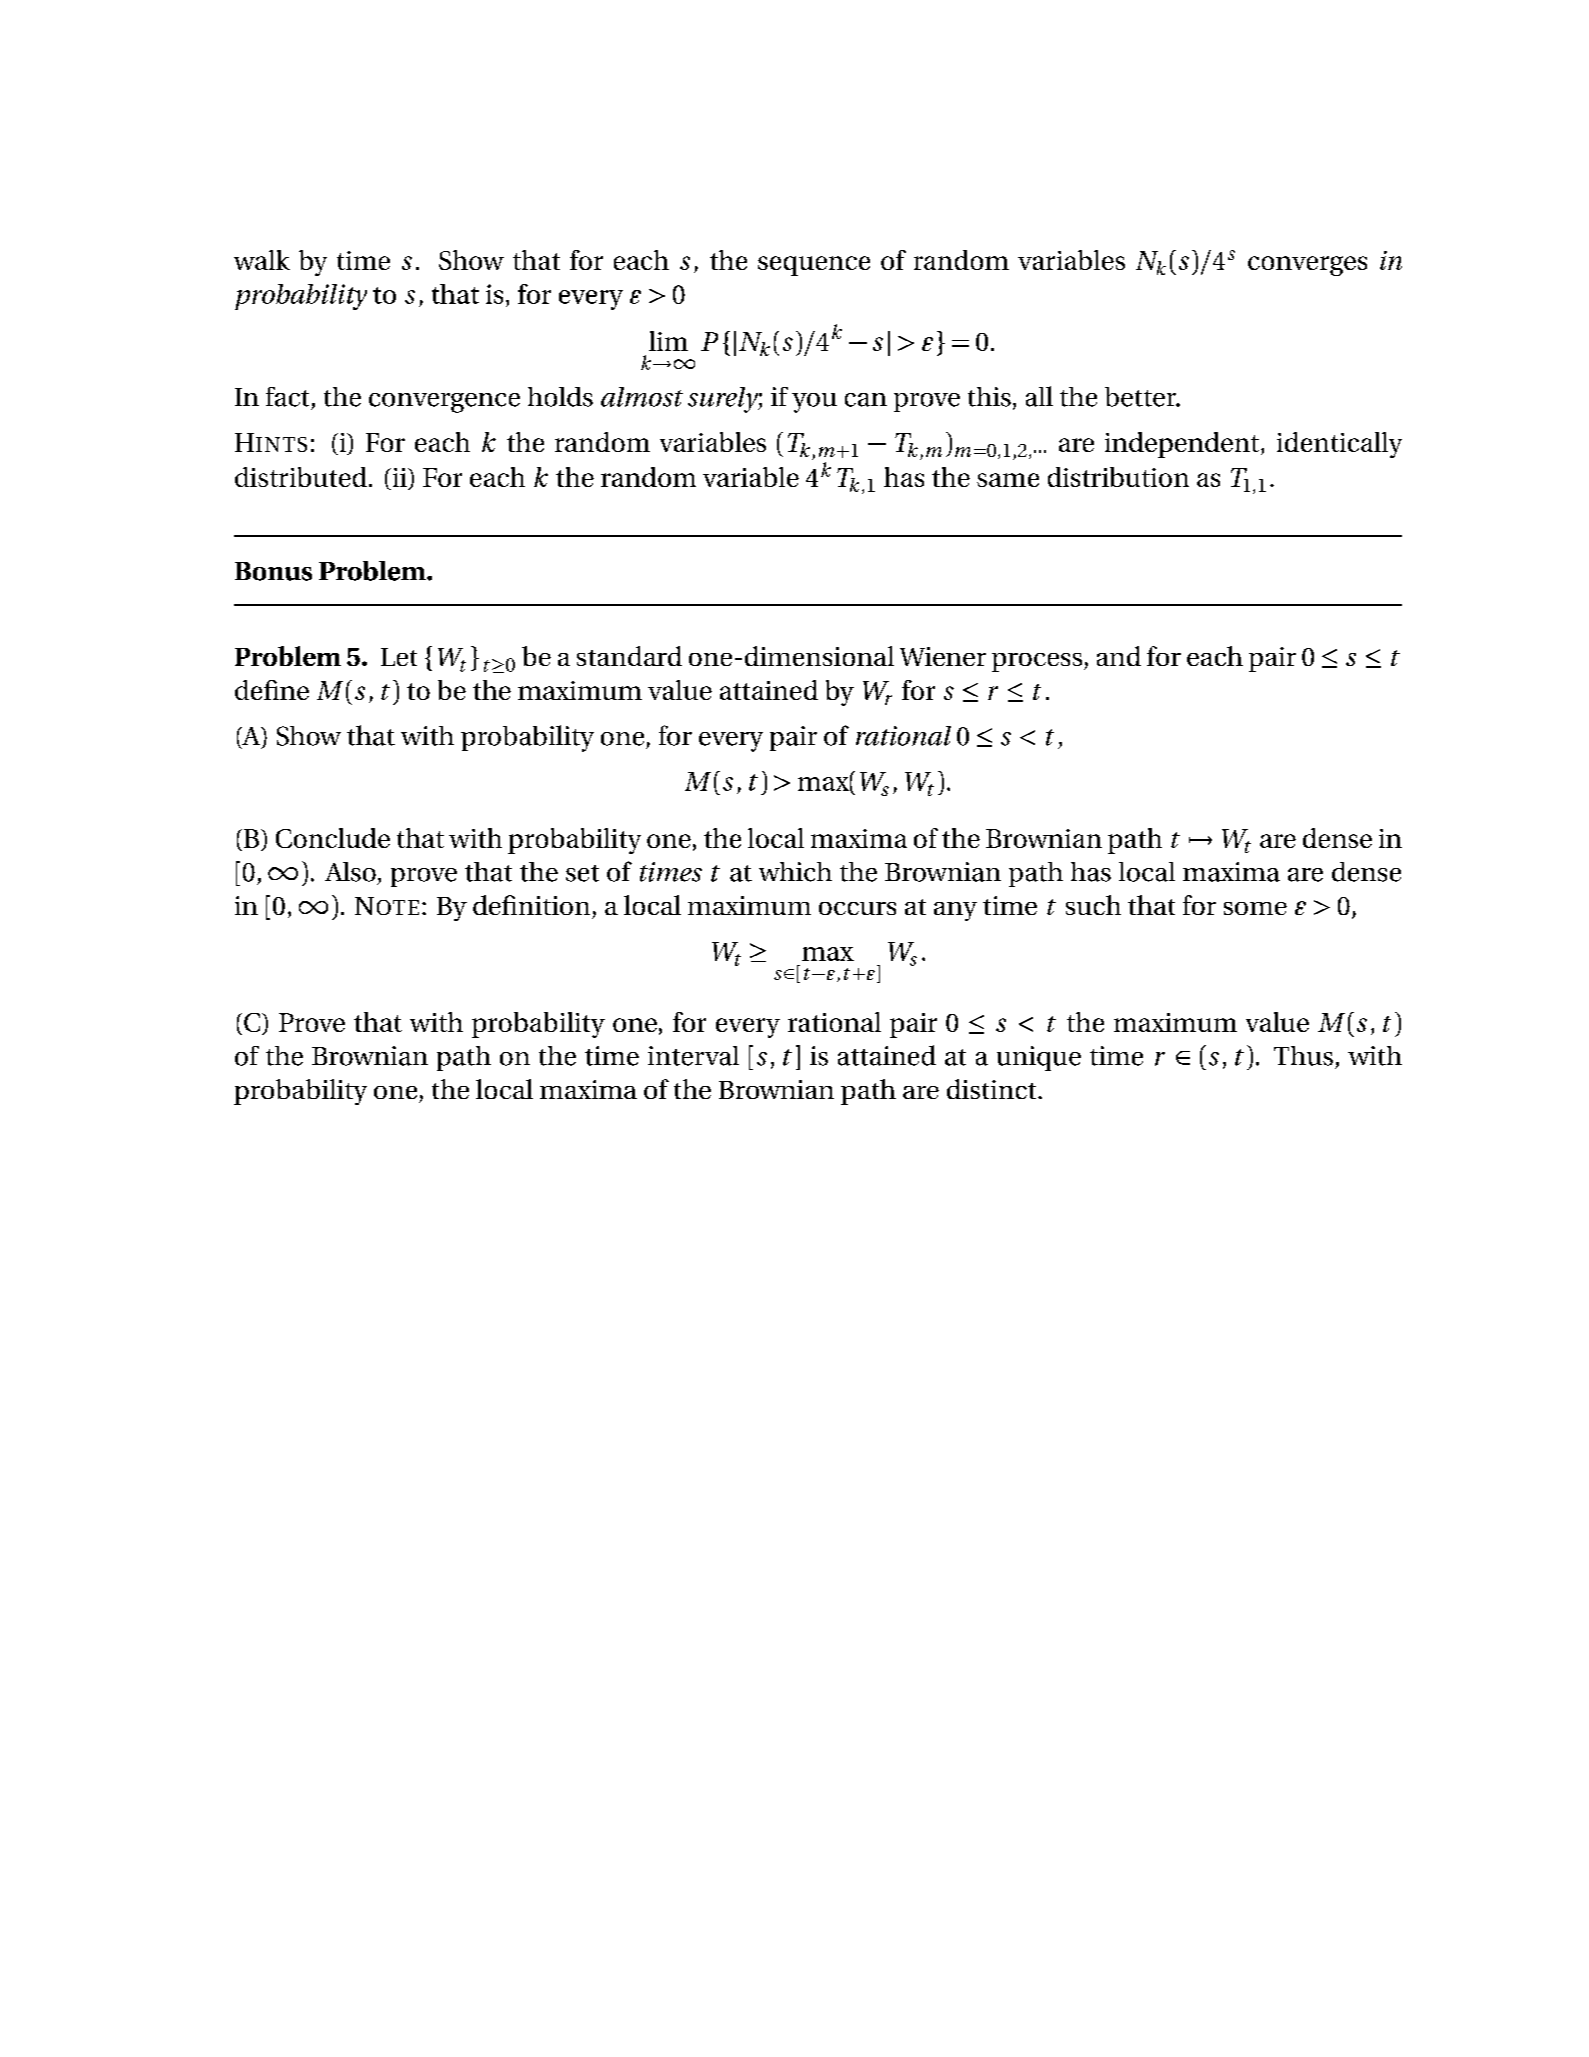  Describe the element at coordinates (333, 838) in the screenshot. I see `Conclude` at that location.
